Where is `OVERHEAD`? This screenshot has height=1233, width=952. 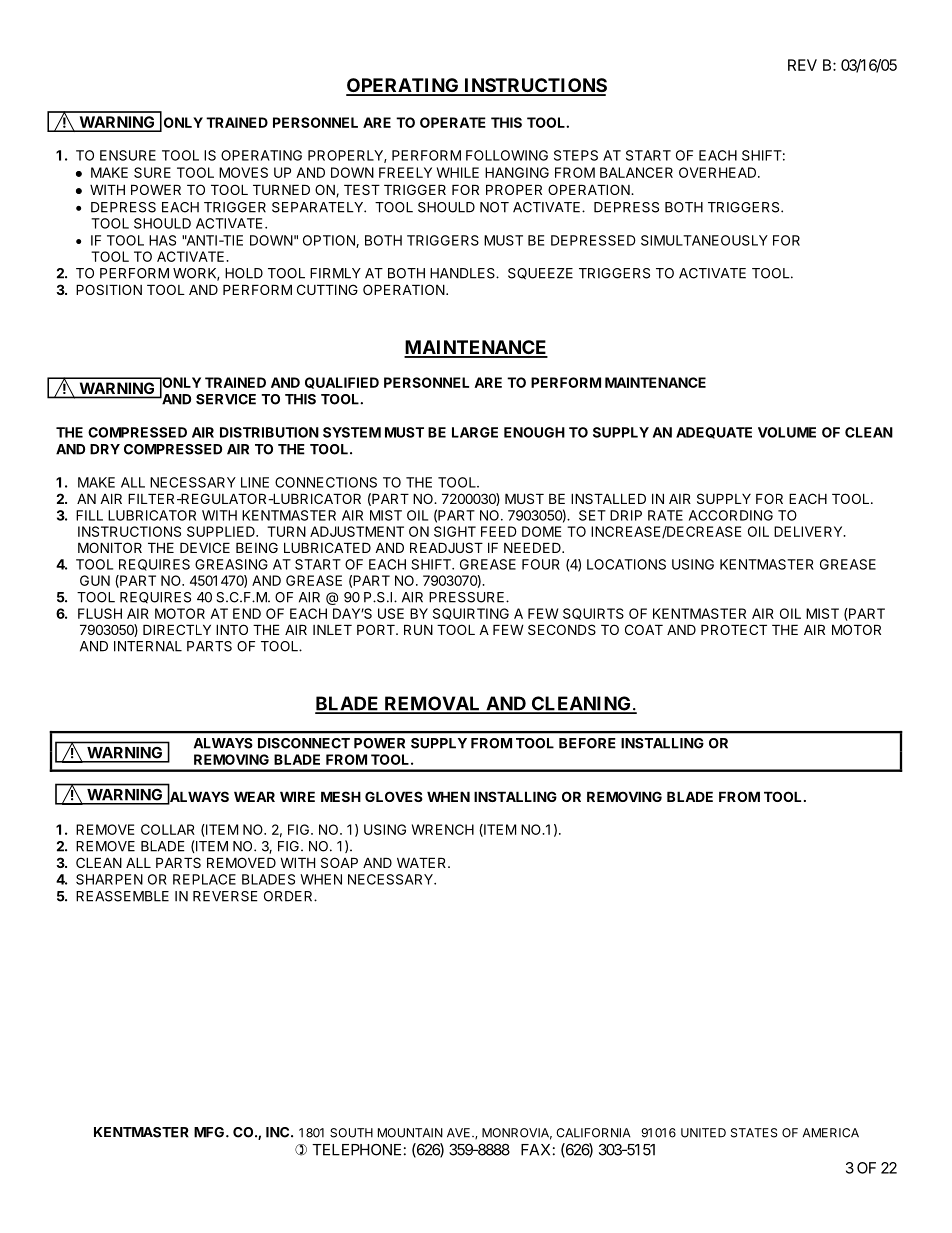 OVERHEAD is located at coordinates (719, 172).
